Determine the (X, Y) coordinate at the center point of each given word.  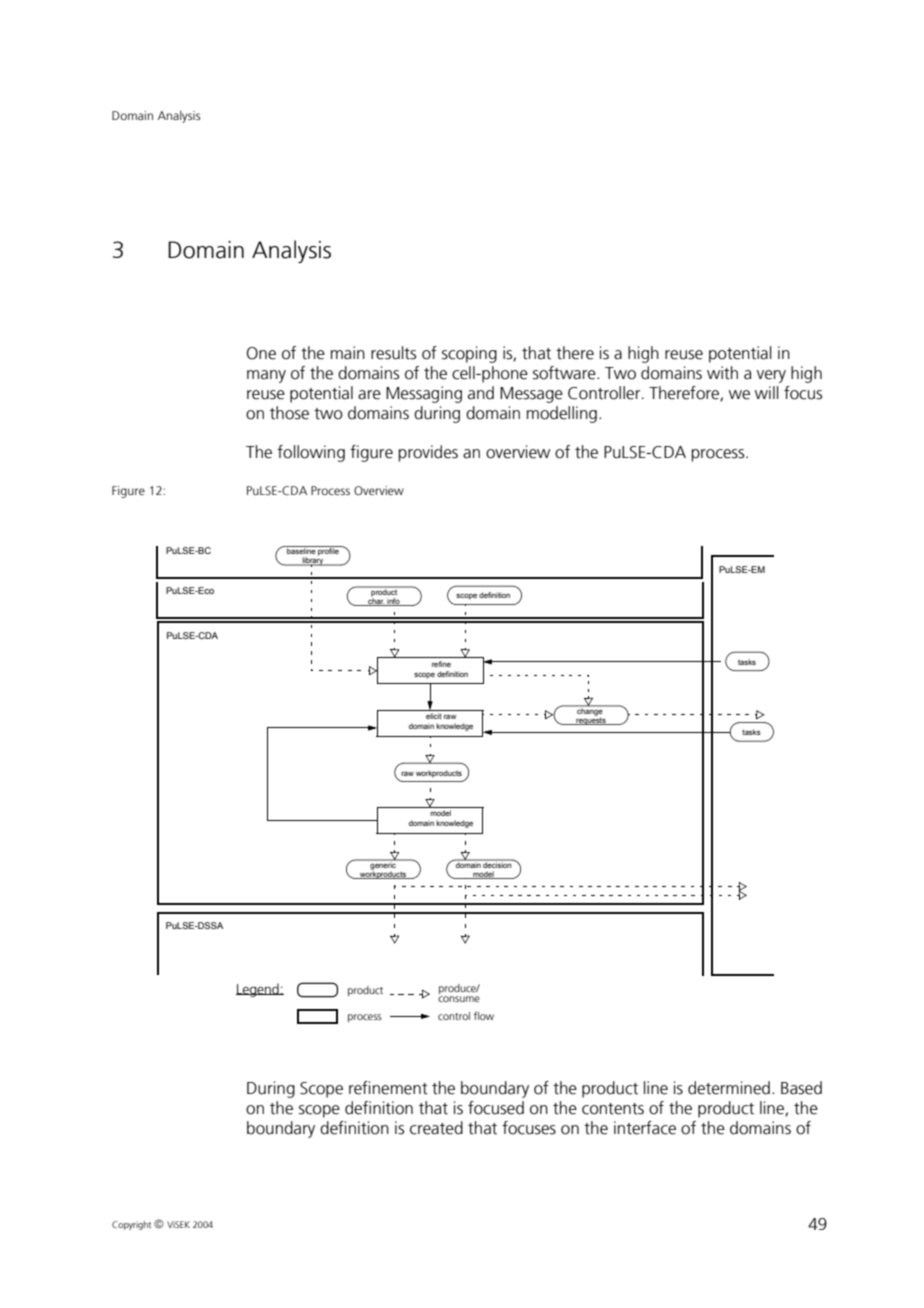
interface (645, 1128)
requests (591, 720)
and (481, 393)
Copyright (131, 1225)
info (394, 602)
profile (328, 551)
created (436, 1128)
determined (729, 1088)
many (266, 376)
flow (484, 1015)
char (376, 601)
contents (613, 1109)
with (722, 373)
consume (459, 999)
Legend (258, 990)
